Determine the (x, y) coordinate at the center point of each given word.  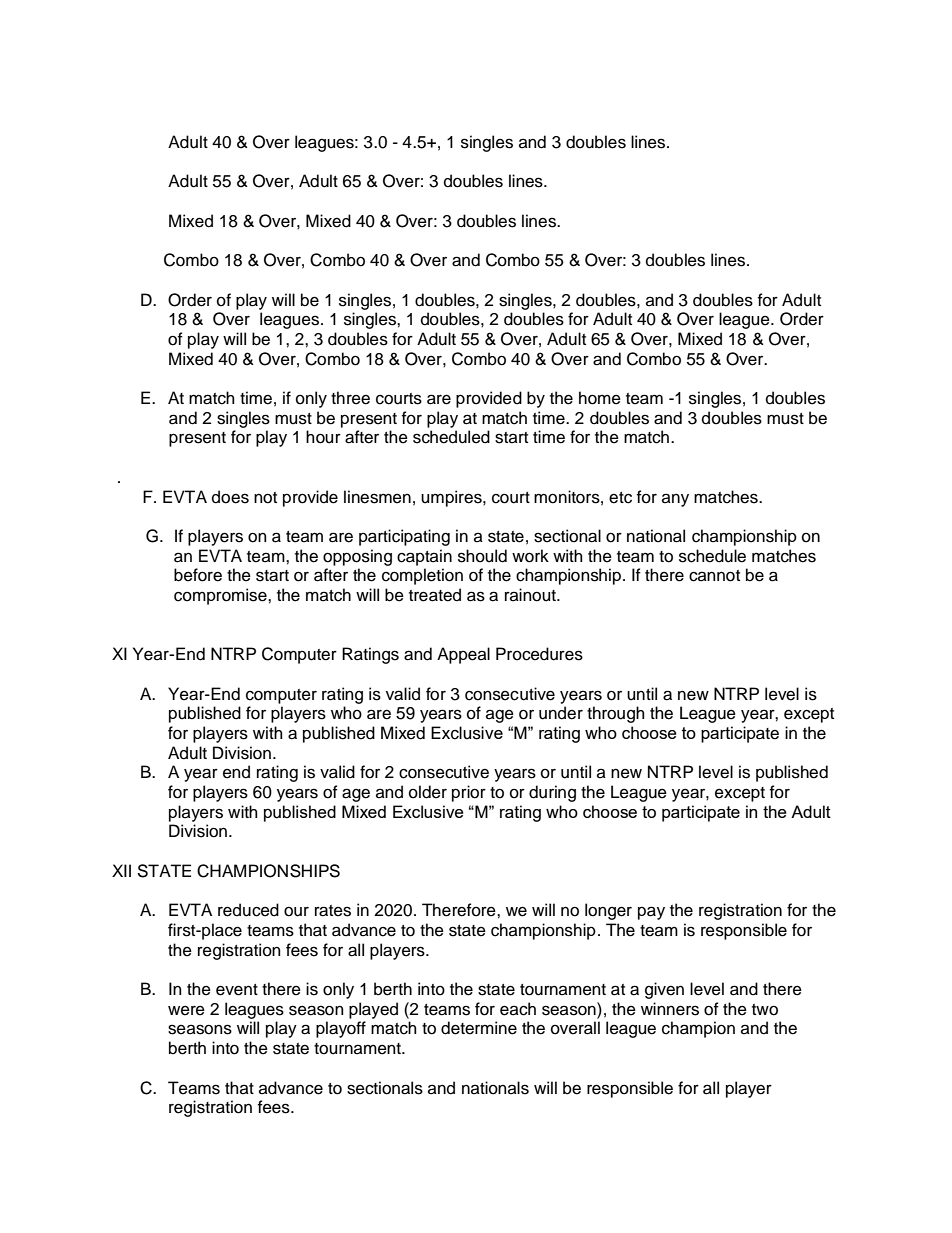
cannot (714, 576)
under (561, 713)
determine (479, 1028)
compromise (221, 596)
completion (422, 576)
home (600, 398)
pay (651, 913)
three (350, 398)
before (198, 575)
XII (121, 870)
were (186, 1010)
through (616, 714)
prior (469, 793)
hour (323, 437)
